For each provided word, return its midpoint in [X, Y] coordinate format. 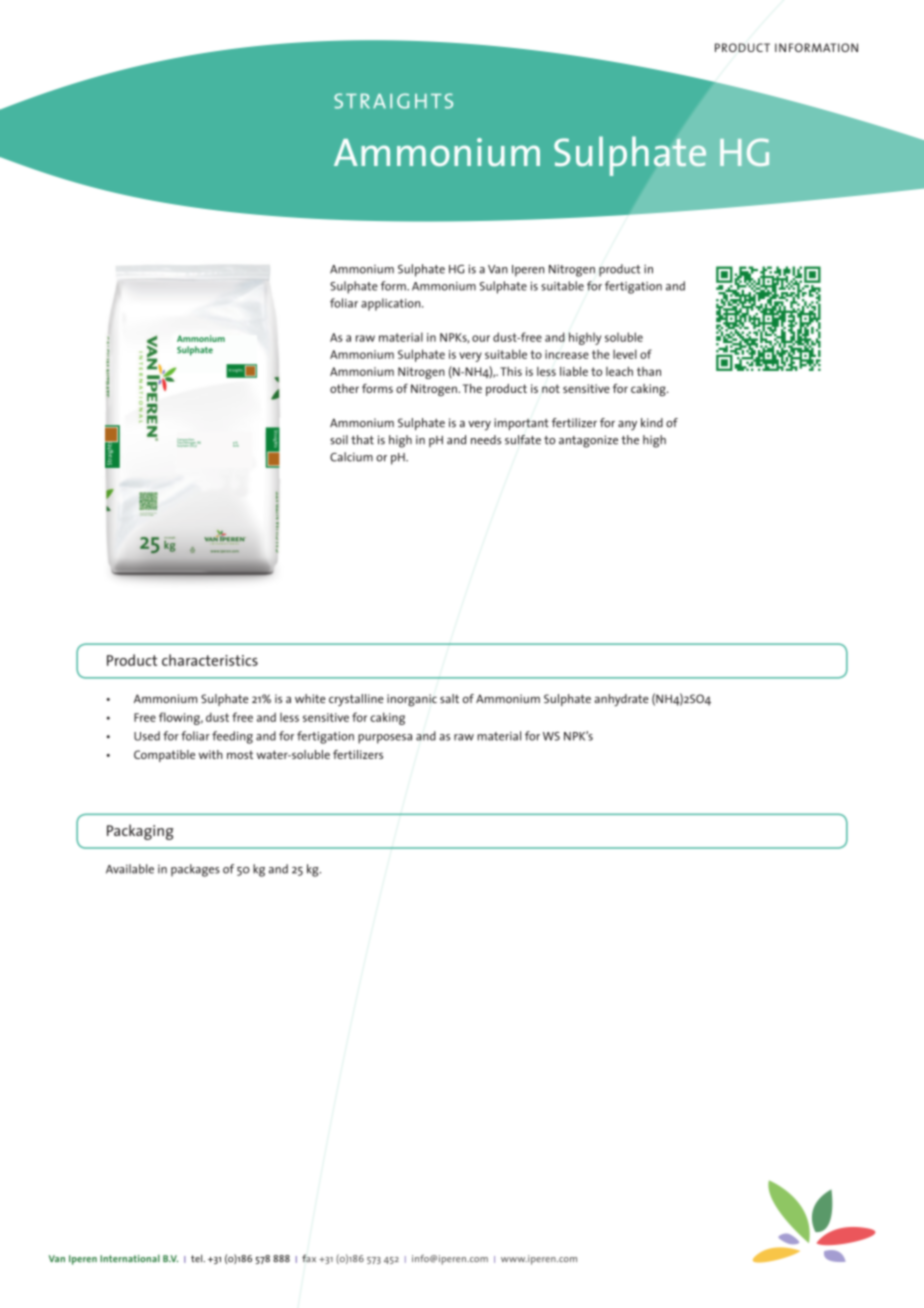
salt [449, 698]
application [392, 304]
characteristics [210, 660]
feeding [232, 737]
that [362, 440]
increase [567, 354]
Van [498, 269]
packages [195, 870]
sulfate [523, 440]
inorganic [412, 700]
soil [339, 440]
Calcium [351, 457]
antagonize [588, 441]
